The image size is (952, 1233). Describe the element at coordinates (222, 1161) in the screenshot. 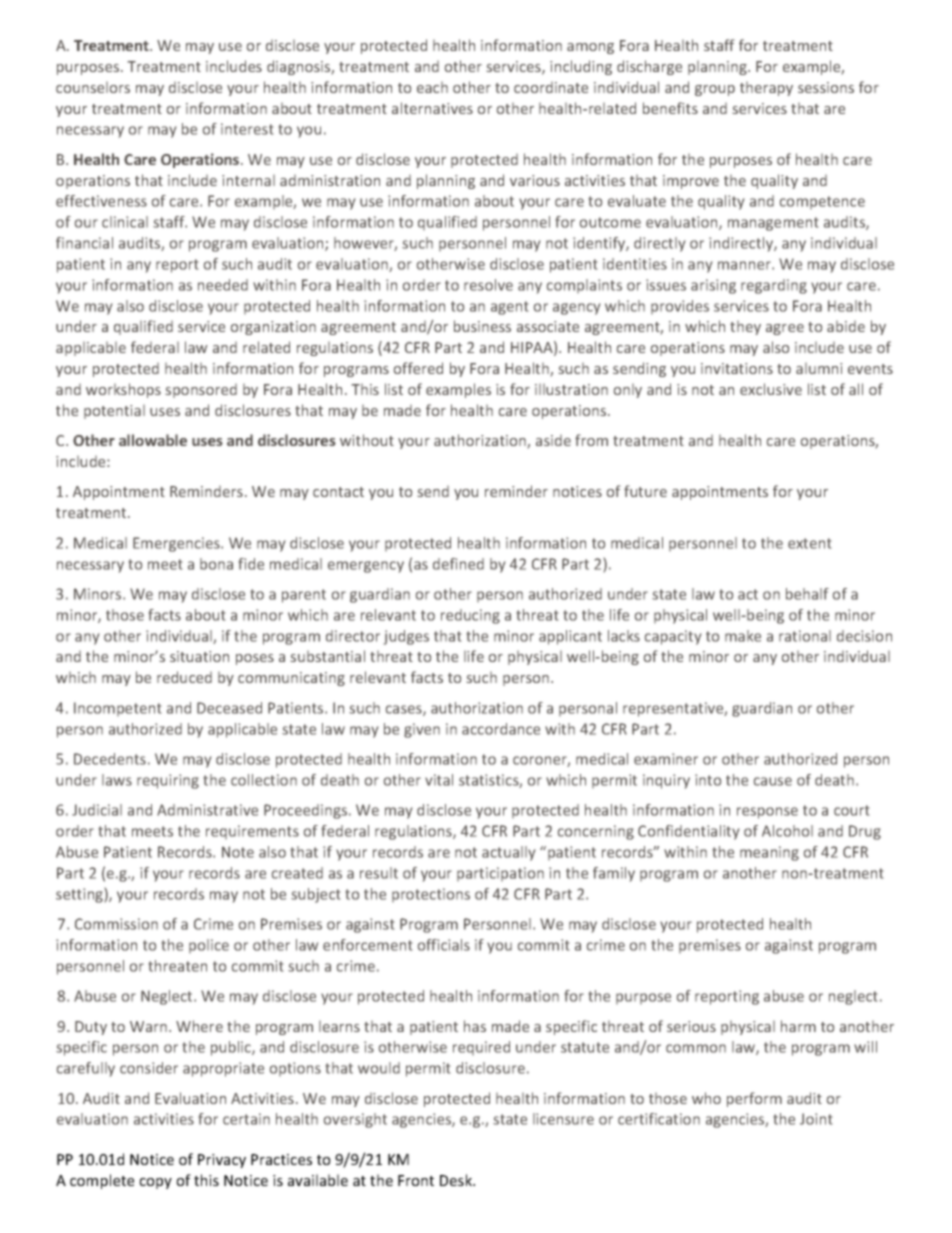

I see `Privacy` at that location.
